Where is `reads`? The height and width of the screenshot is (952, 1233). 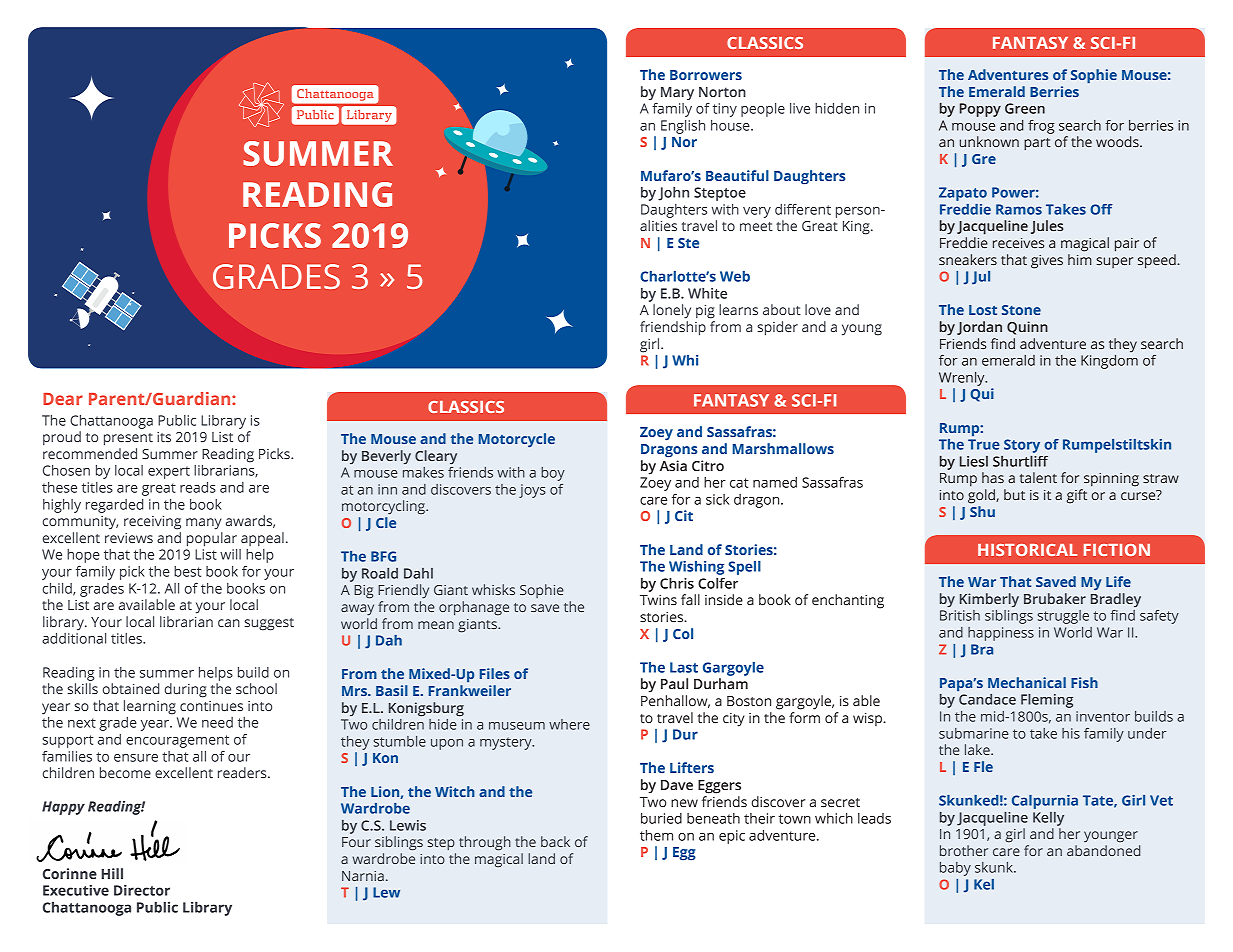 reads is located at coordinates (198, 487).
